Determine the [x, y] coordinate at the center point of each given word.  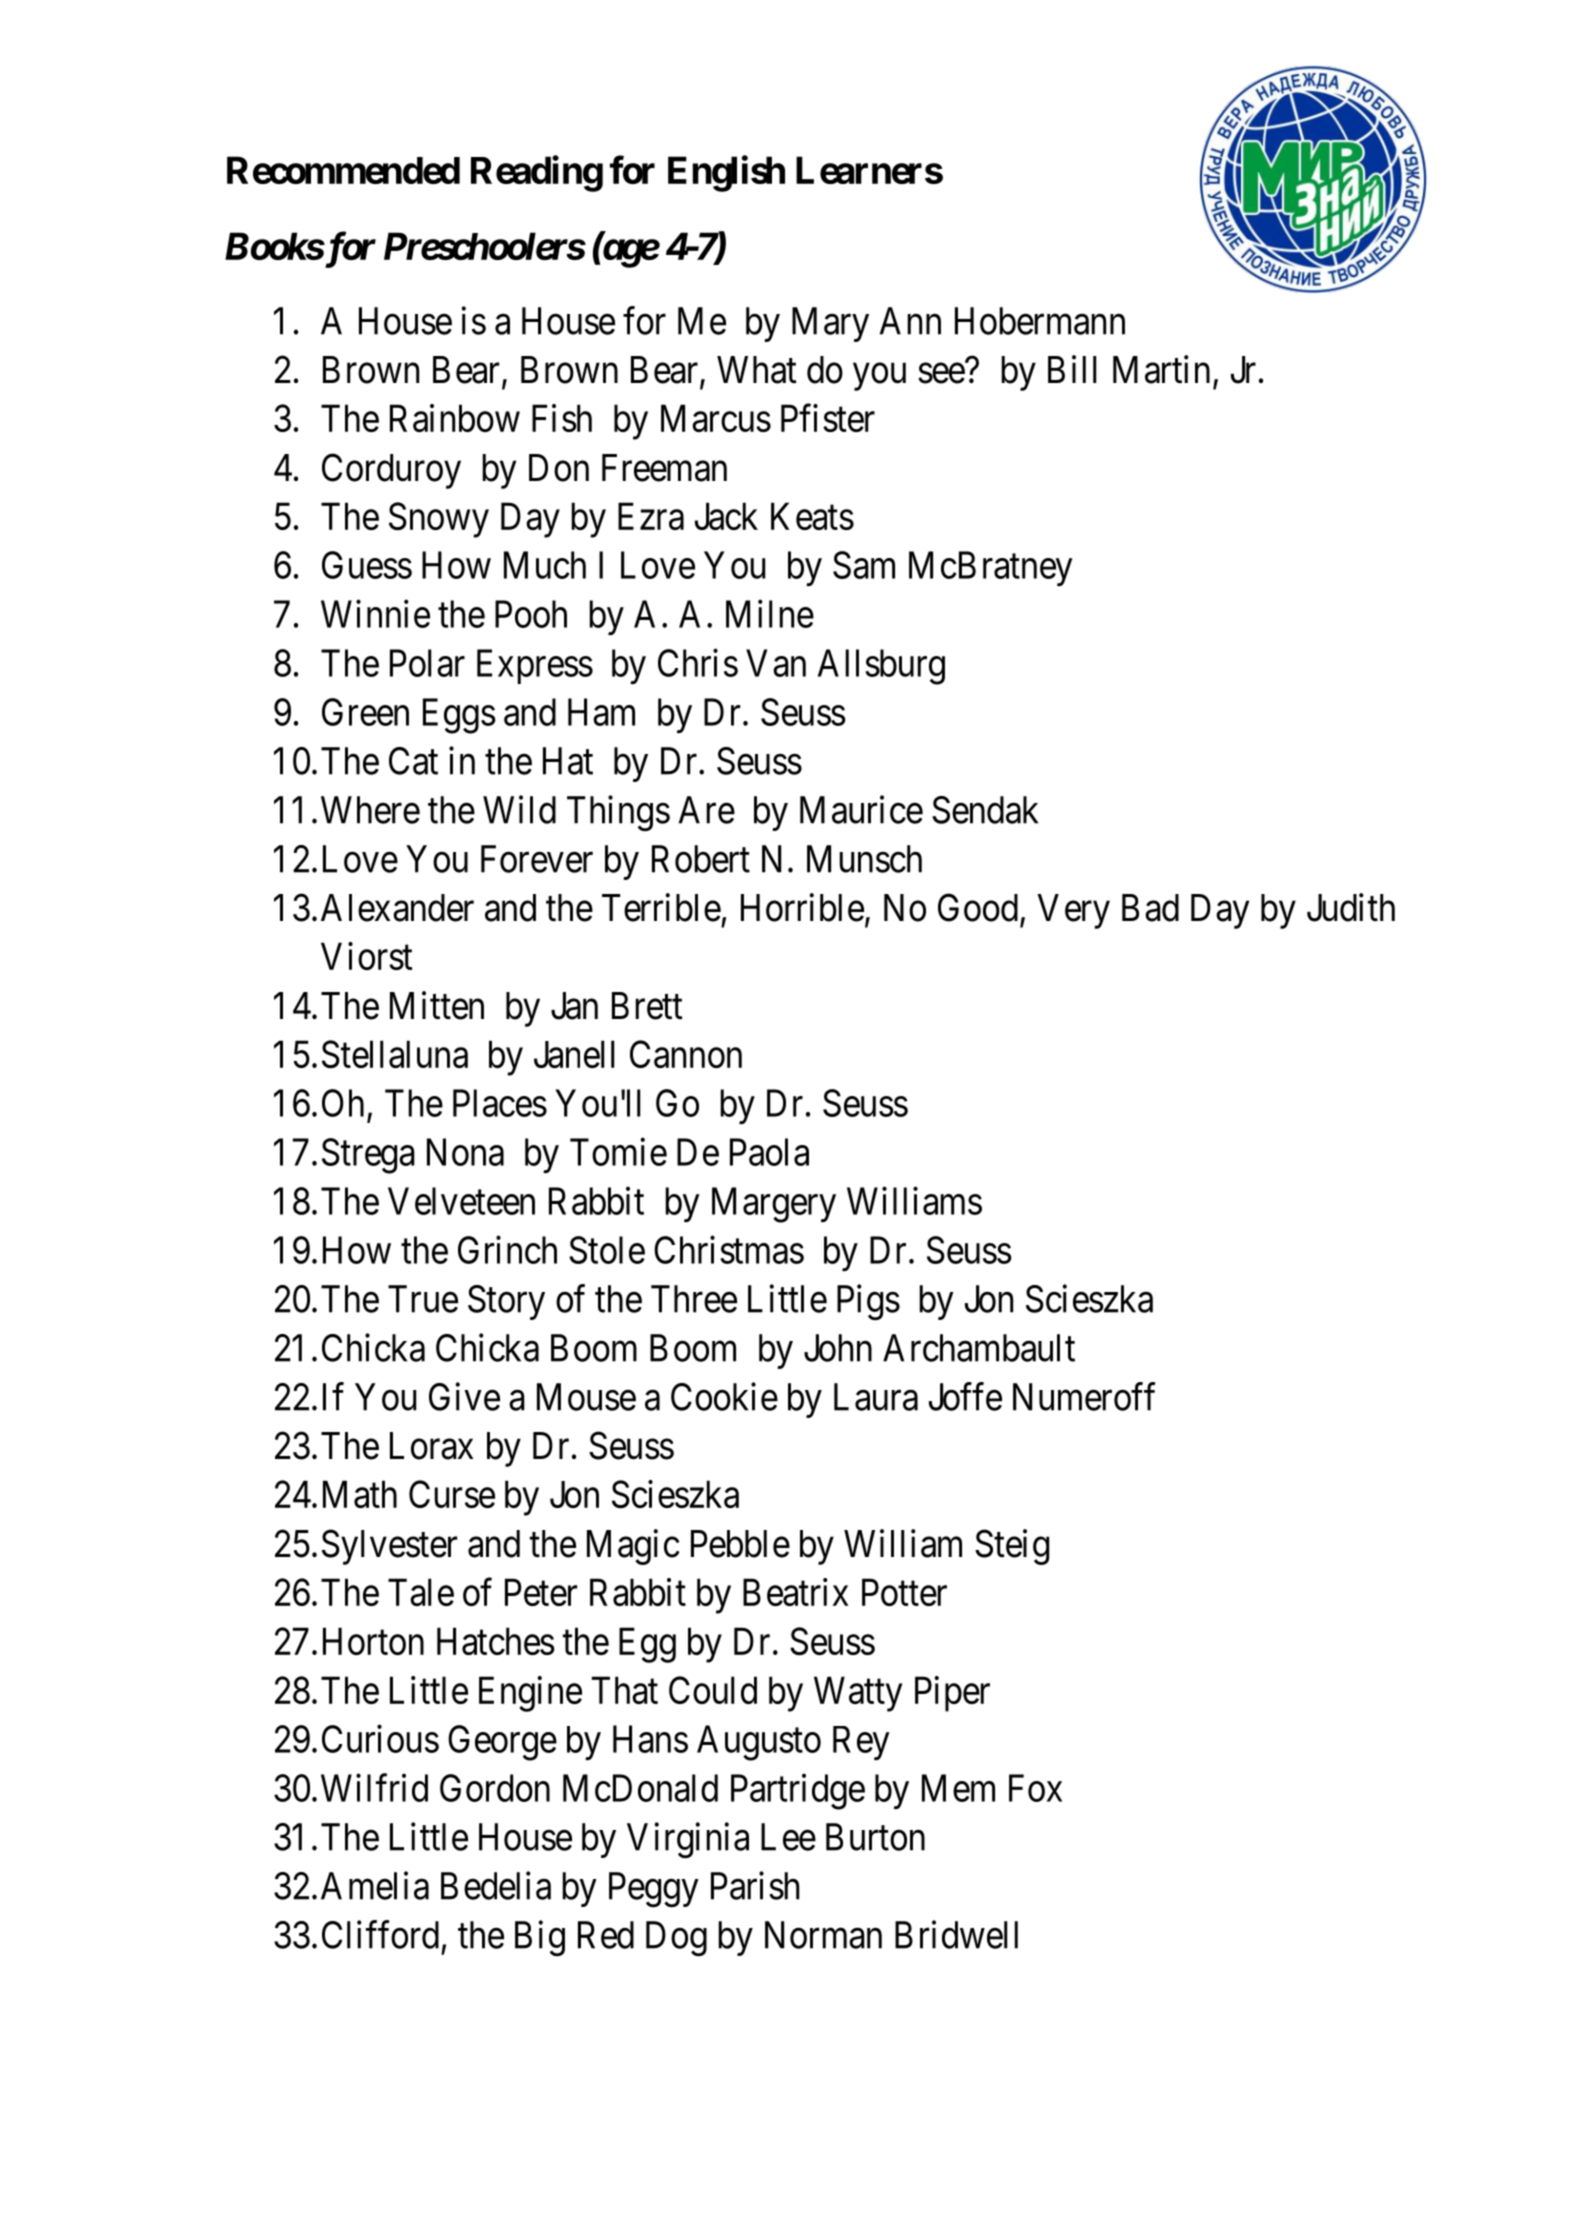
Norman [823, 1935]
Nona [465, 1152]
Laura [876, 1397]
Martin [1161, 369]
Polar [427, 663]
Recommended [343, 170]
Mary [830, 324]
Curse [452, 1494]
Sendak [985, 810]
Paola [769, 1152]
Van [776, 663]
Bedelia [496, 1886]
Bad [1150, 908]
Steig [1012, 1547]
